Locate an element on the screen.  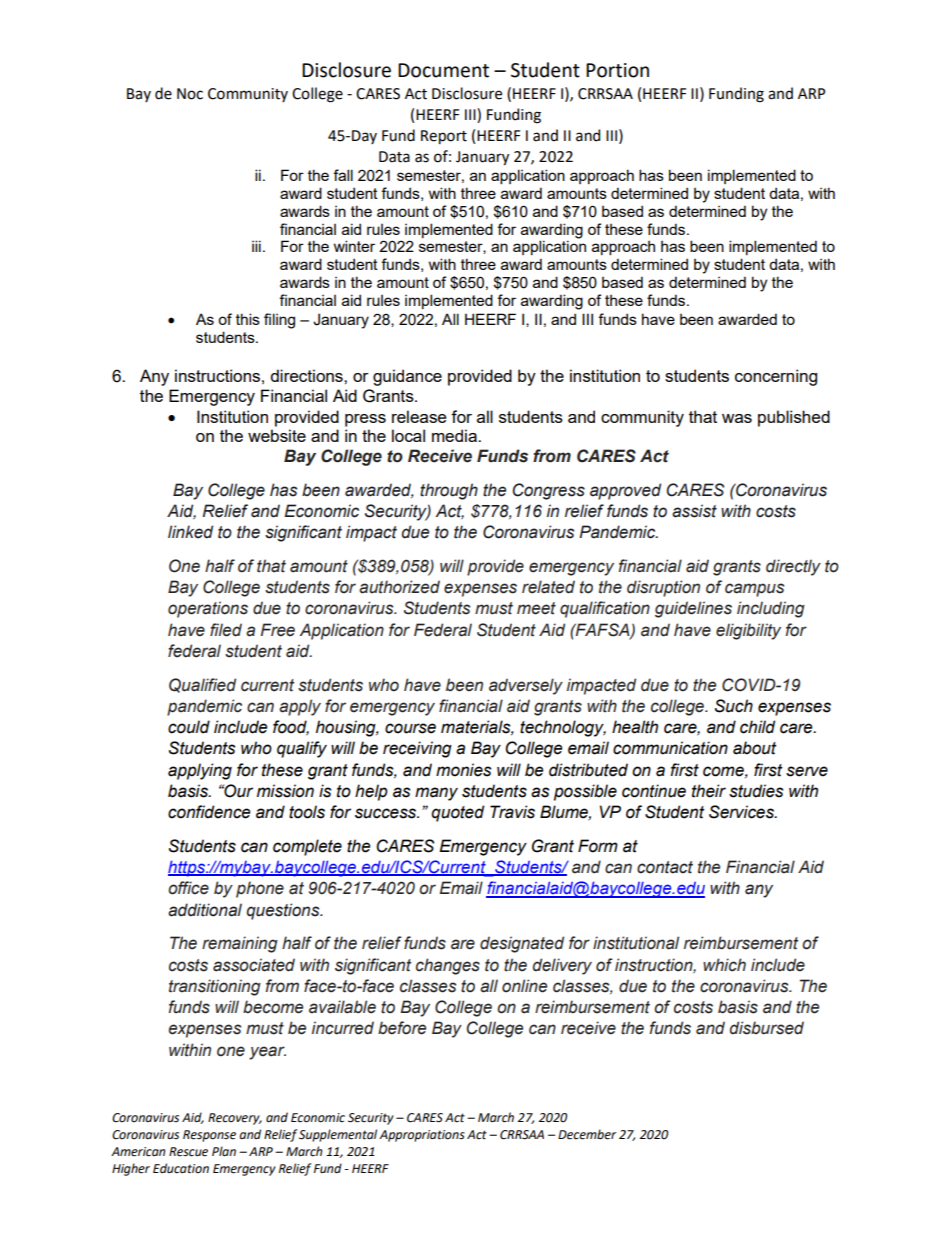
Noc is located at coordinates (190, 94).
